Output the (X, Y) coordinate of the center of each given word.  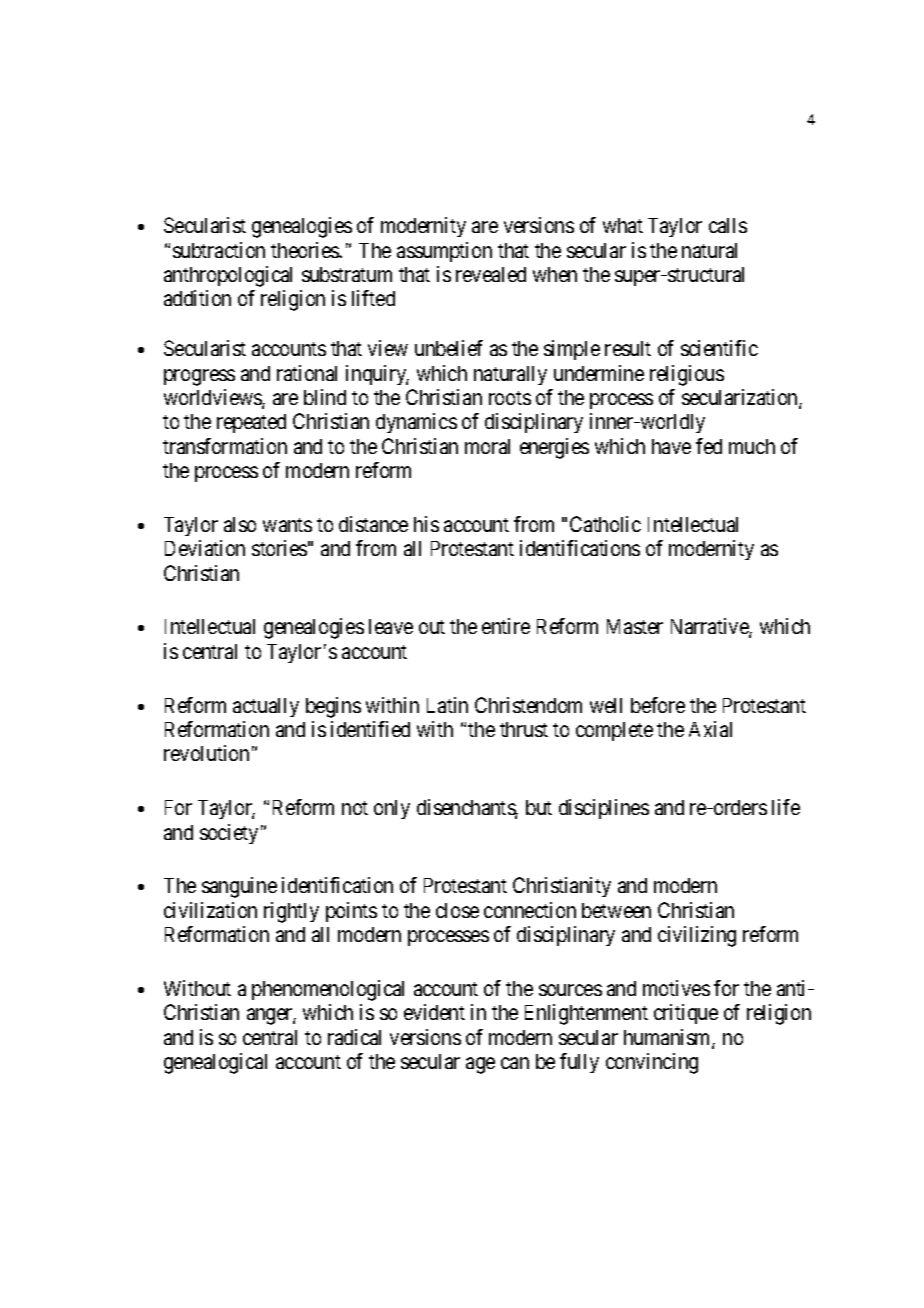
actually (266, 707)
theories (305, 250)
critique (686, 1014)
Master (635, 626)
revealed (491, 274)
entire (506, 626)
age (480, 1065)
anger (271, 1017)
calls (728, 225)
